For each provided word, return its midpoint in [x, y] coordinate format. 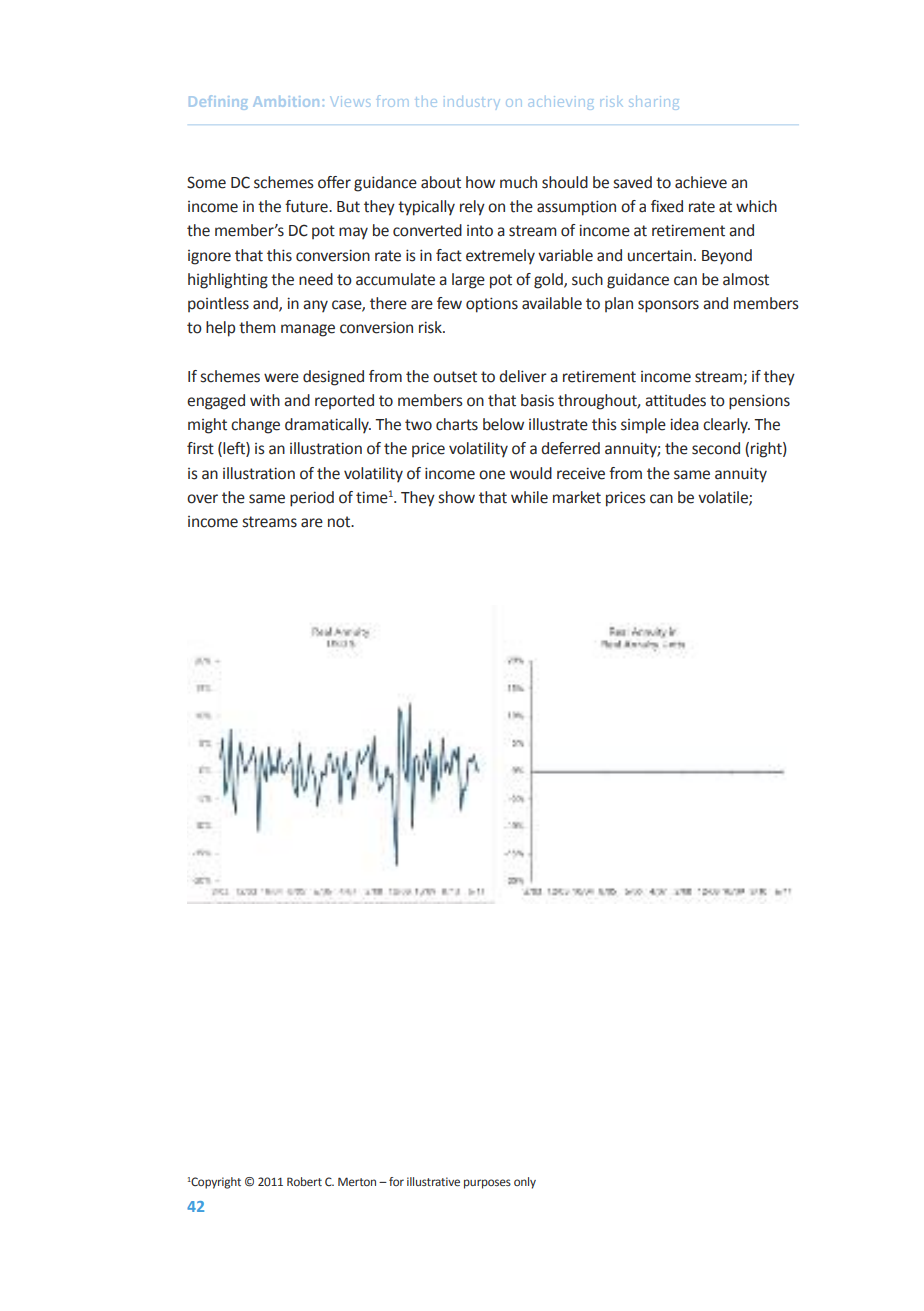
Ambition [286, 101]
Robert [304, 1181]
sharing [653, 103]
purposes [487, 1184]
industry [473, 103]
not [340, 522]
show [457, 497]
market [577, 497]
